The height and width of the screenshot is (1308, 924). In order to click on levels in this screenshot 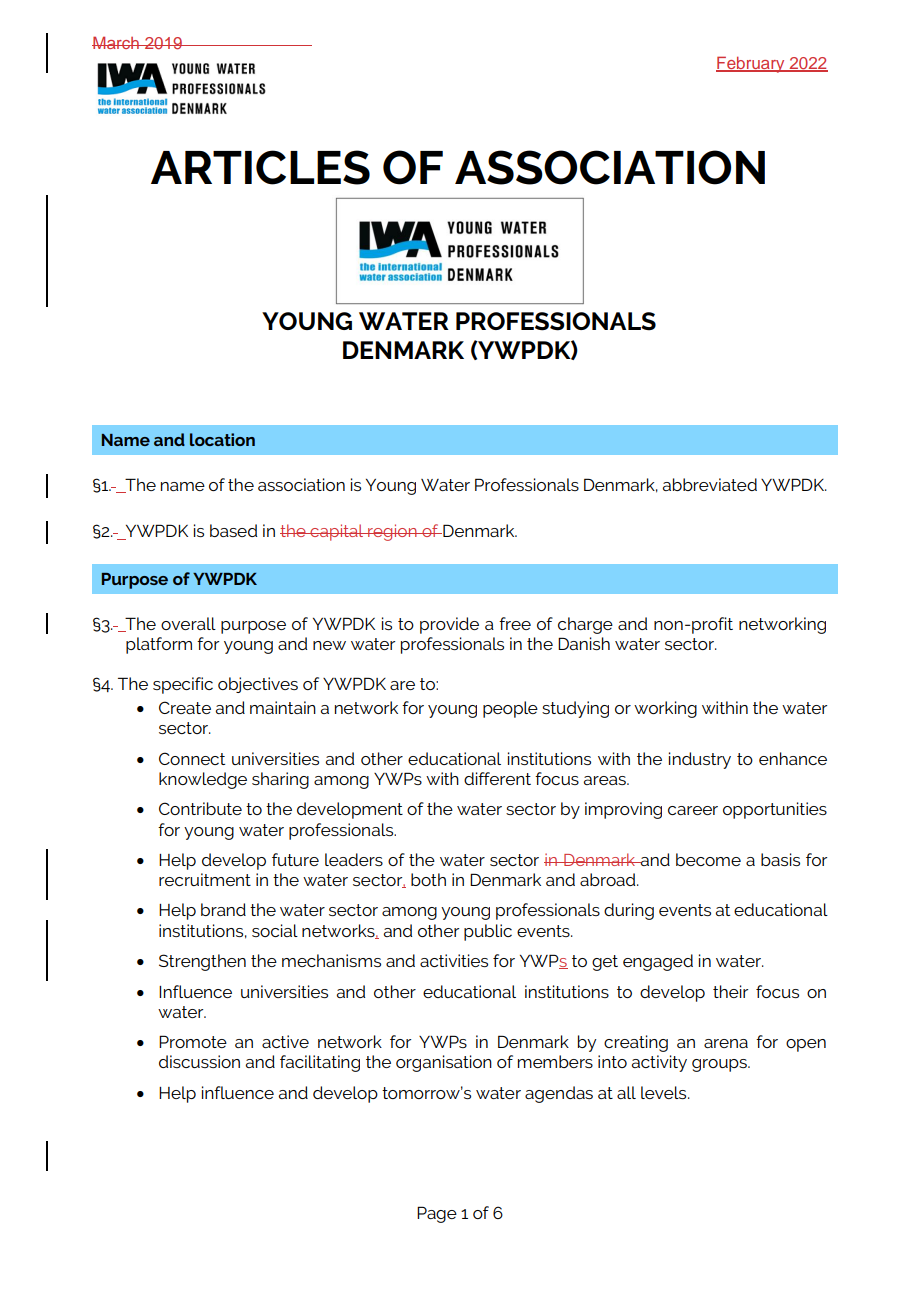, I will do `click(665, 1092)`.
